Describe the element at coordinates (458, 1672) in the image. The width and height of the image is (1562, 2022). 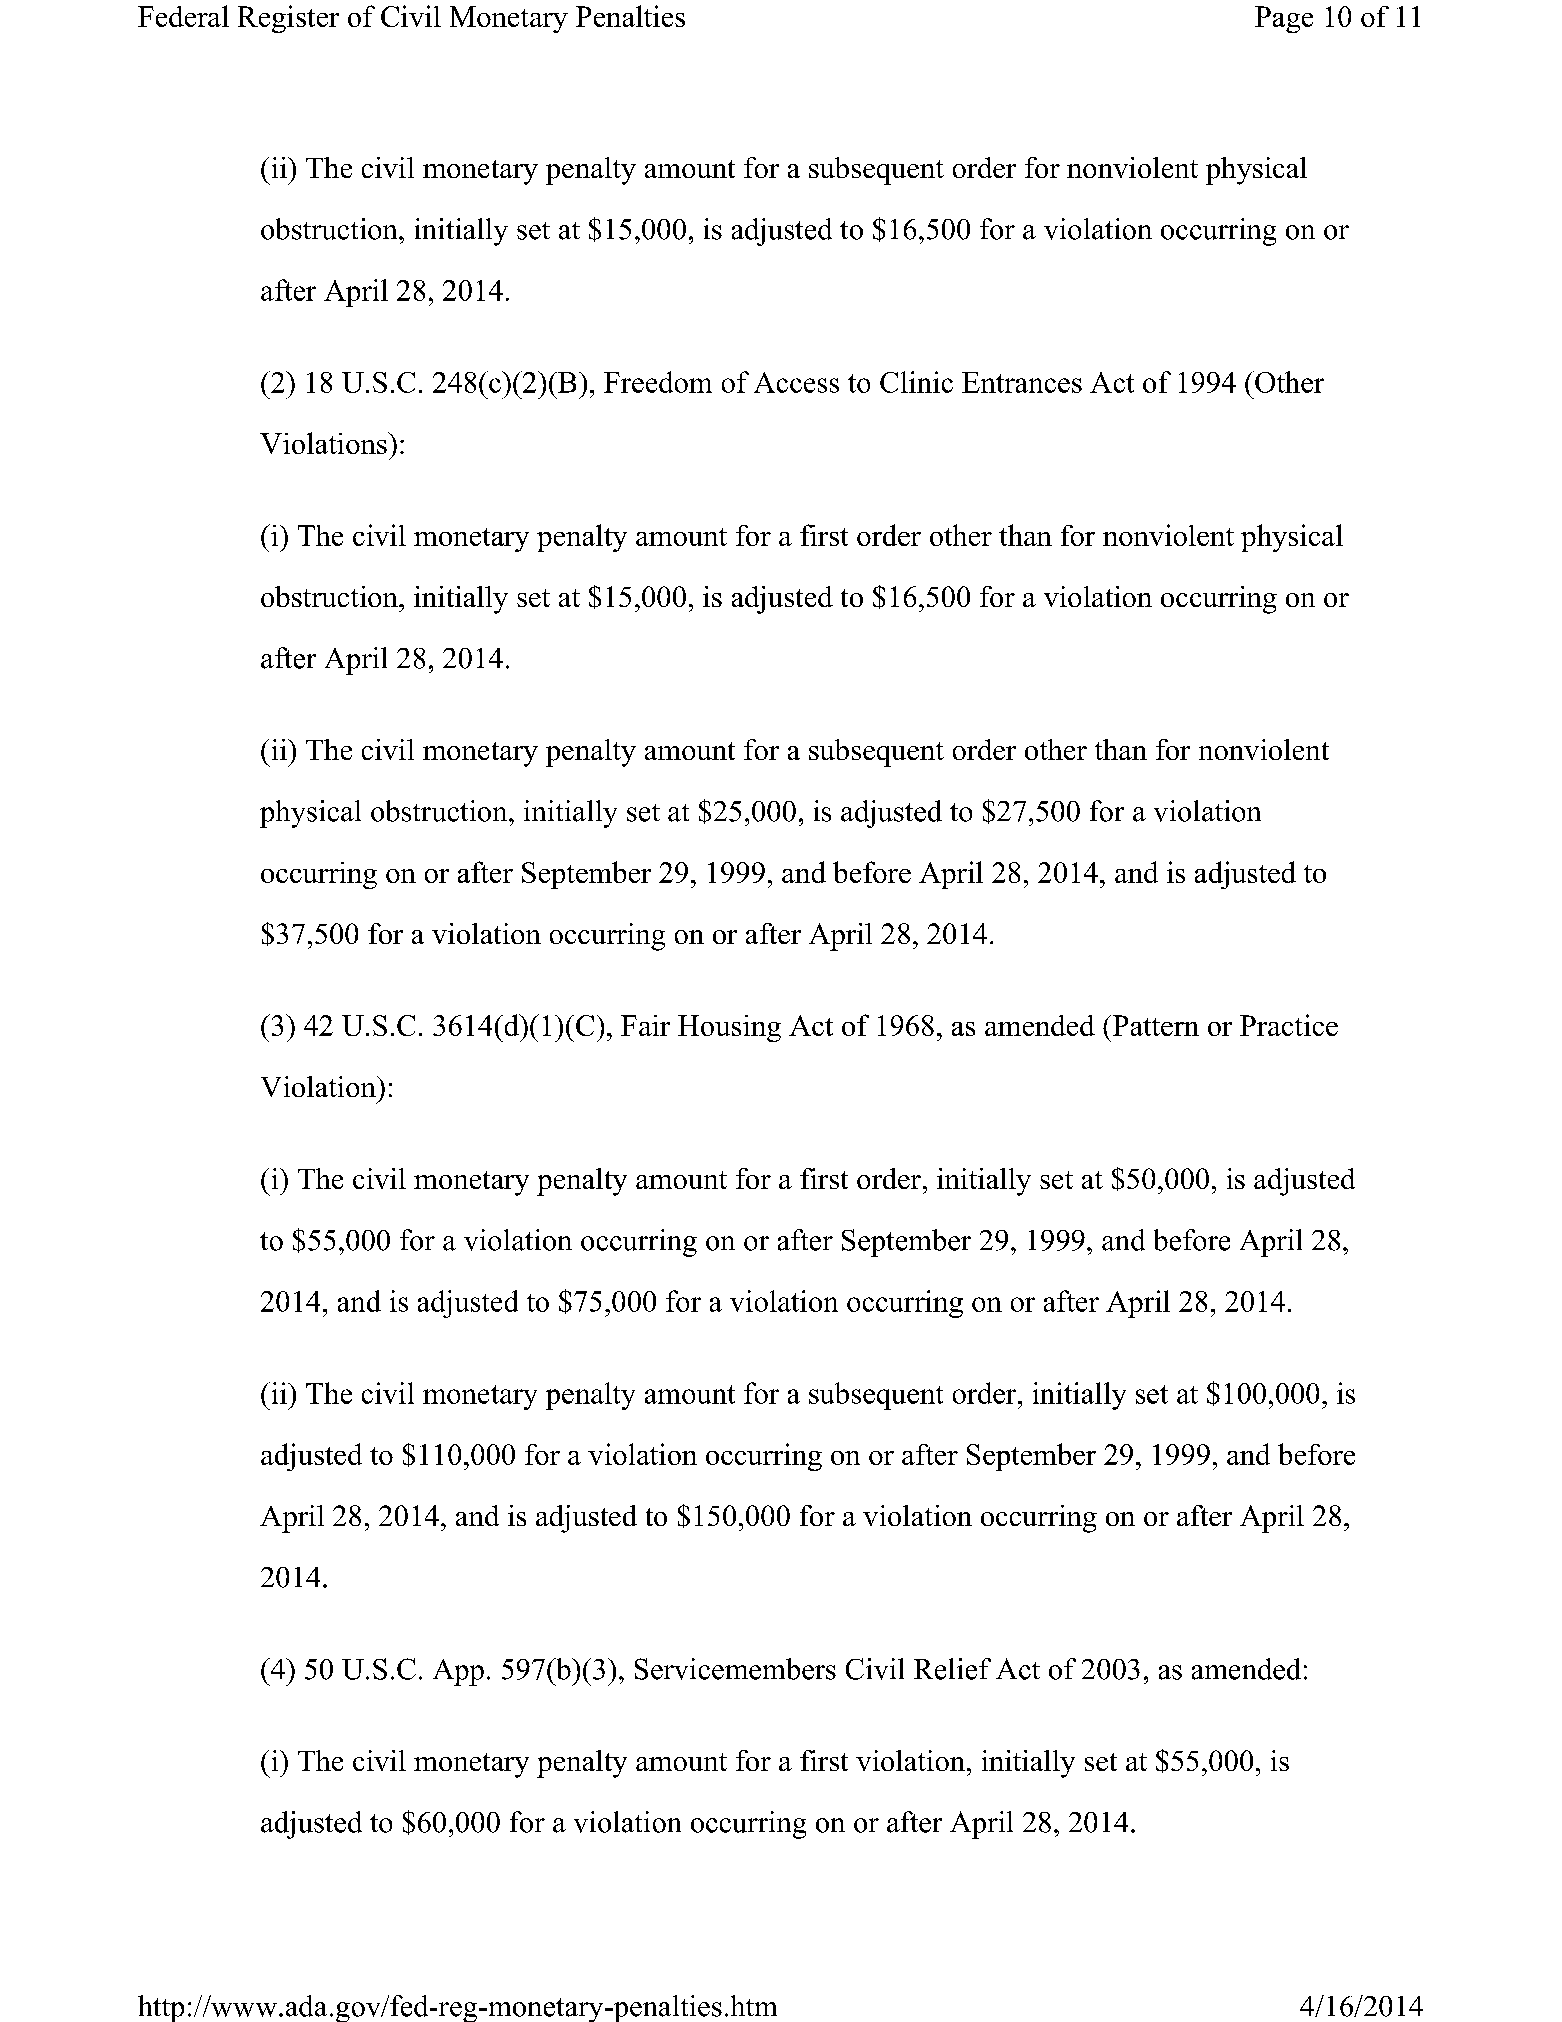
I see `App` at that location.
